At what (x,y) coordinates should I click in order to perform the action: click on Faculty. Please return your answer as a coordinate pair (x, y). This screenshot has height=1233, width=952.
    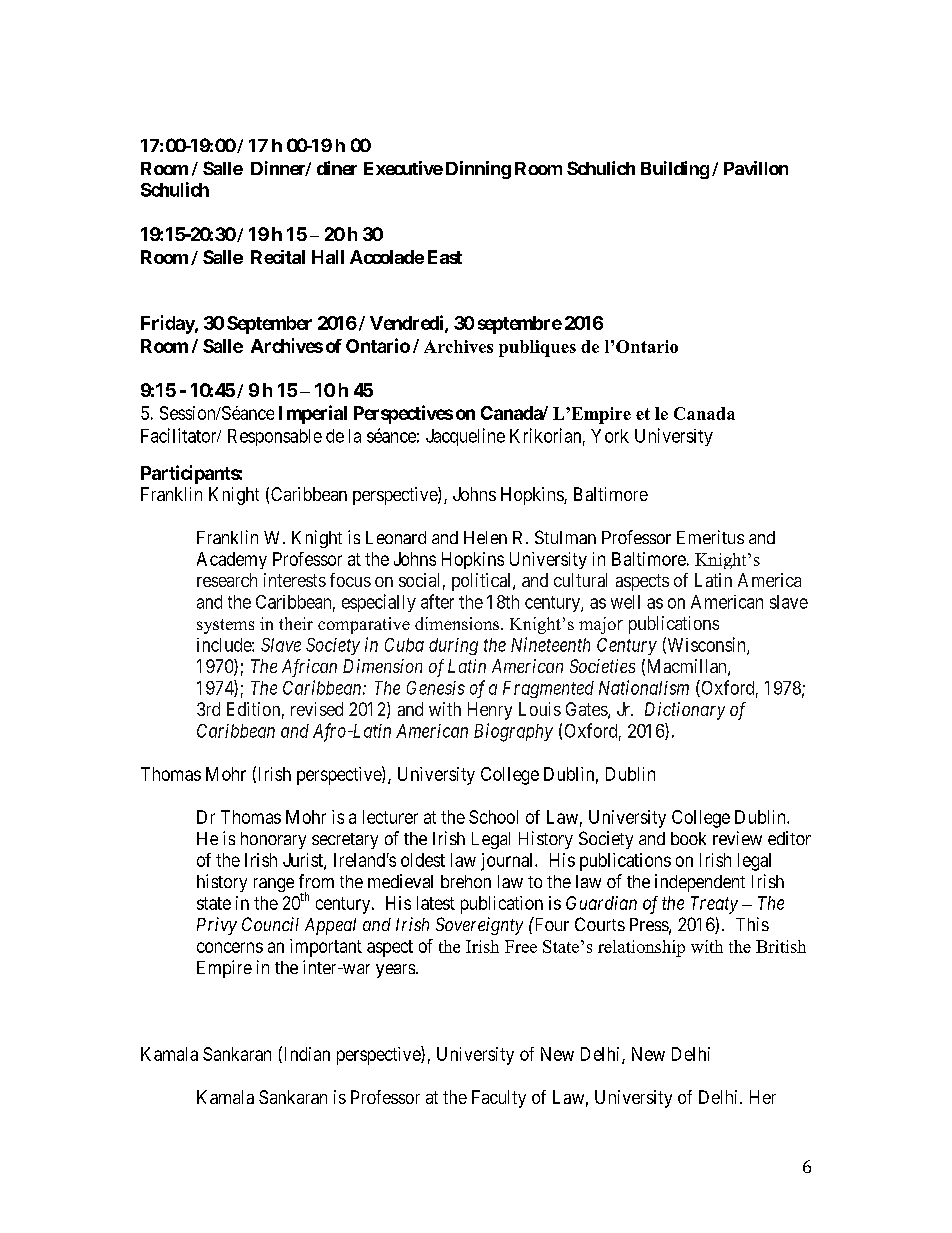
    Looking at the image, I should click on (499, 1099).
